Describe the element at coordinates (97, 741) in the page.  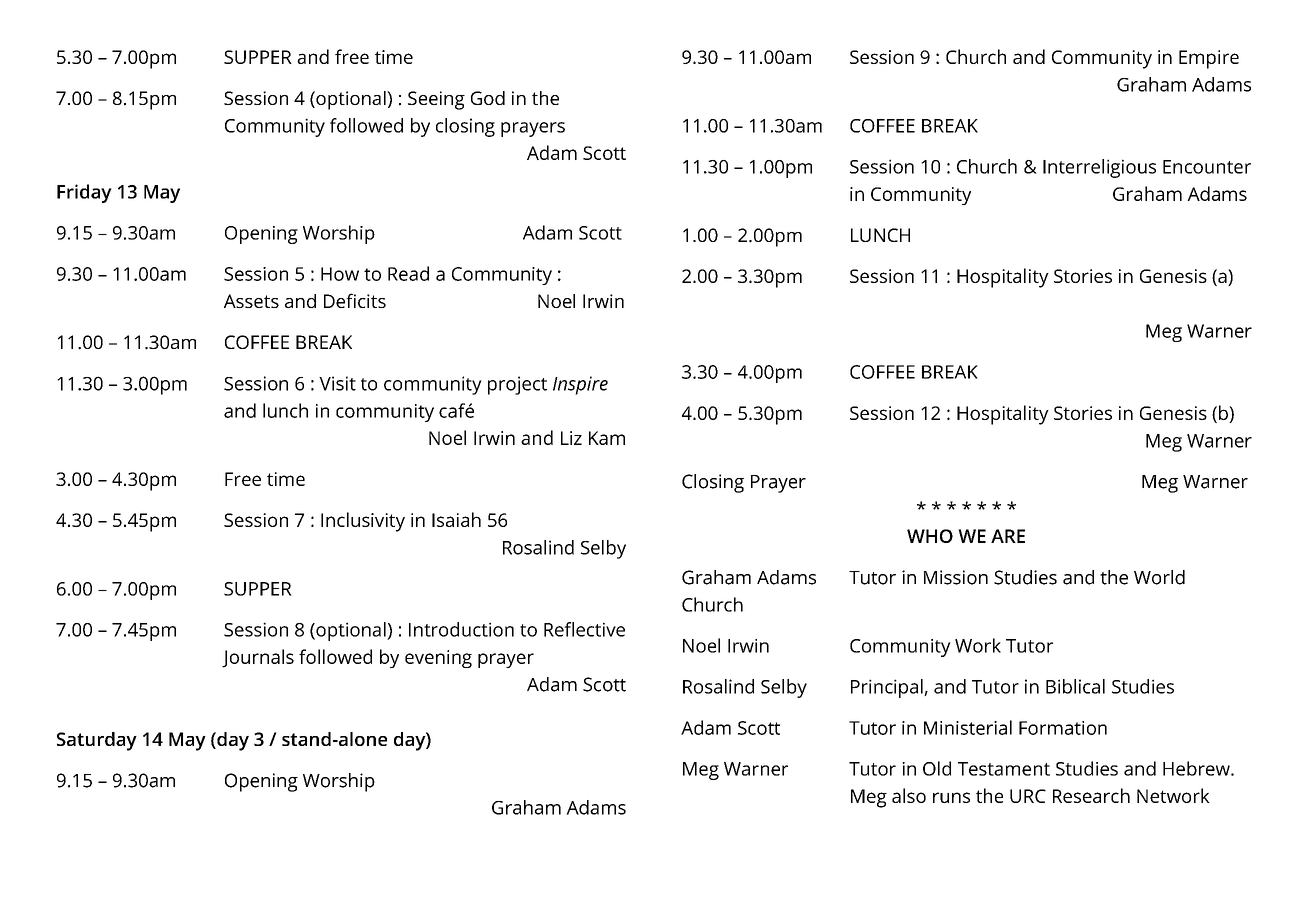
I see `Saturday` at that location.
